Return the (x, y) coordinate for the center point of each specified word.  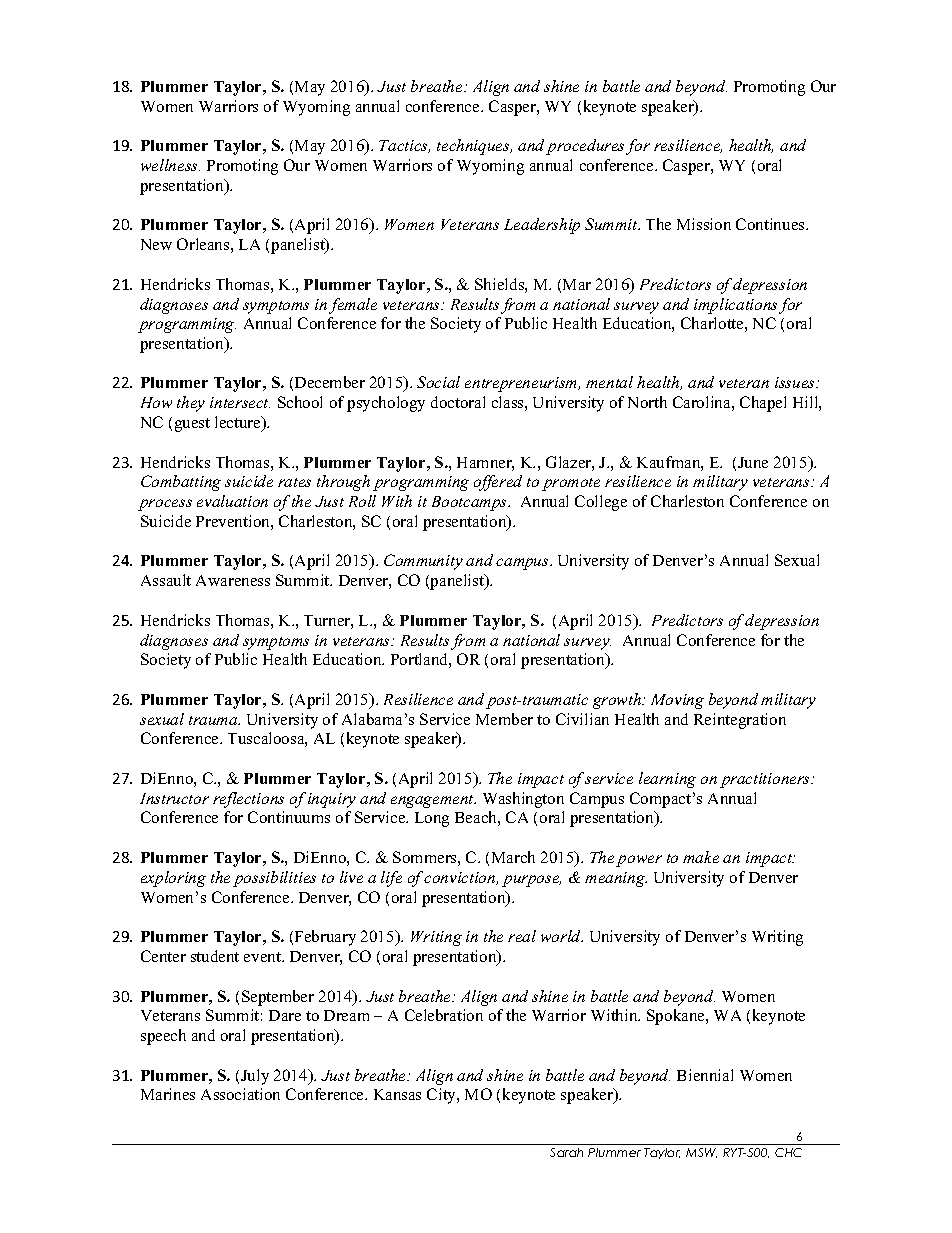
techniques (474, 147)
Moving (677, 701)
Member (504, 719)
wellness (170, 165)
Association (240, 1094)
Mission (704, 224)
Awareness (233, 580)
